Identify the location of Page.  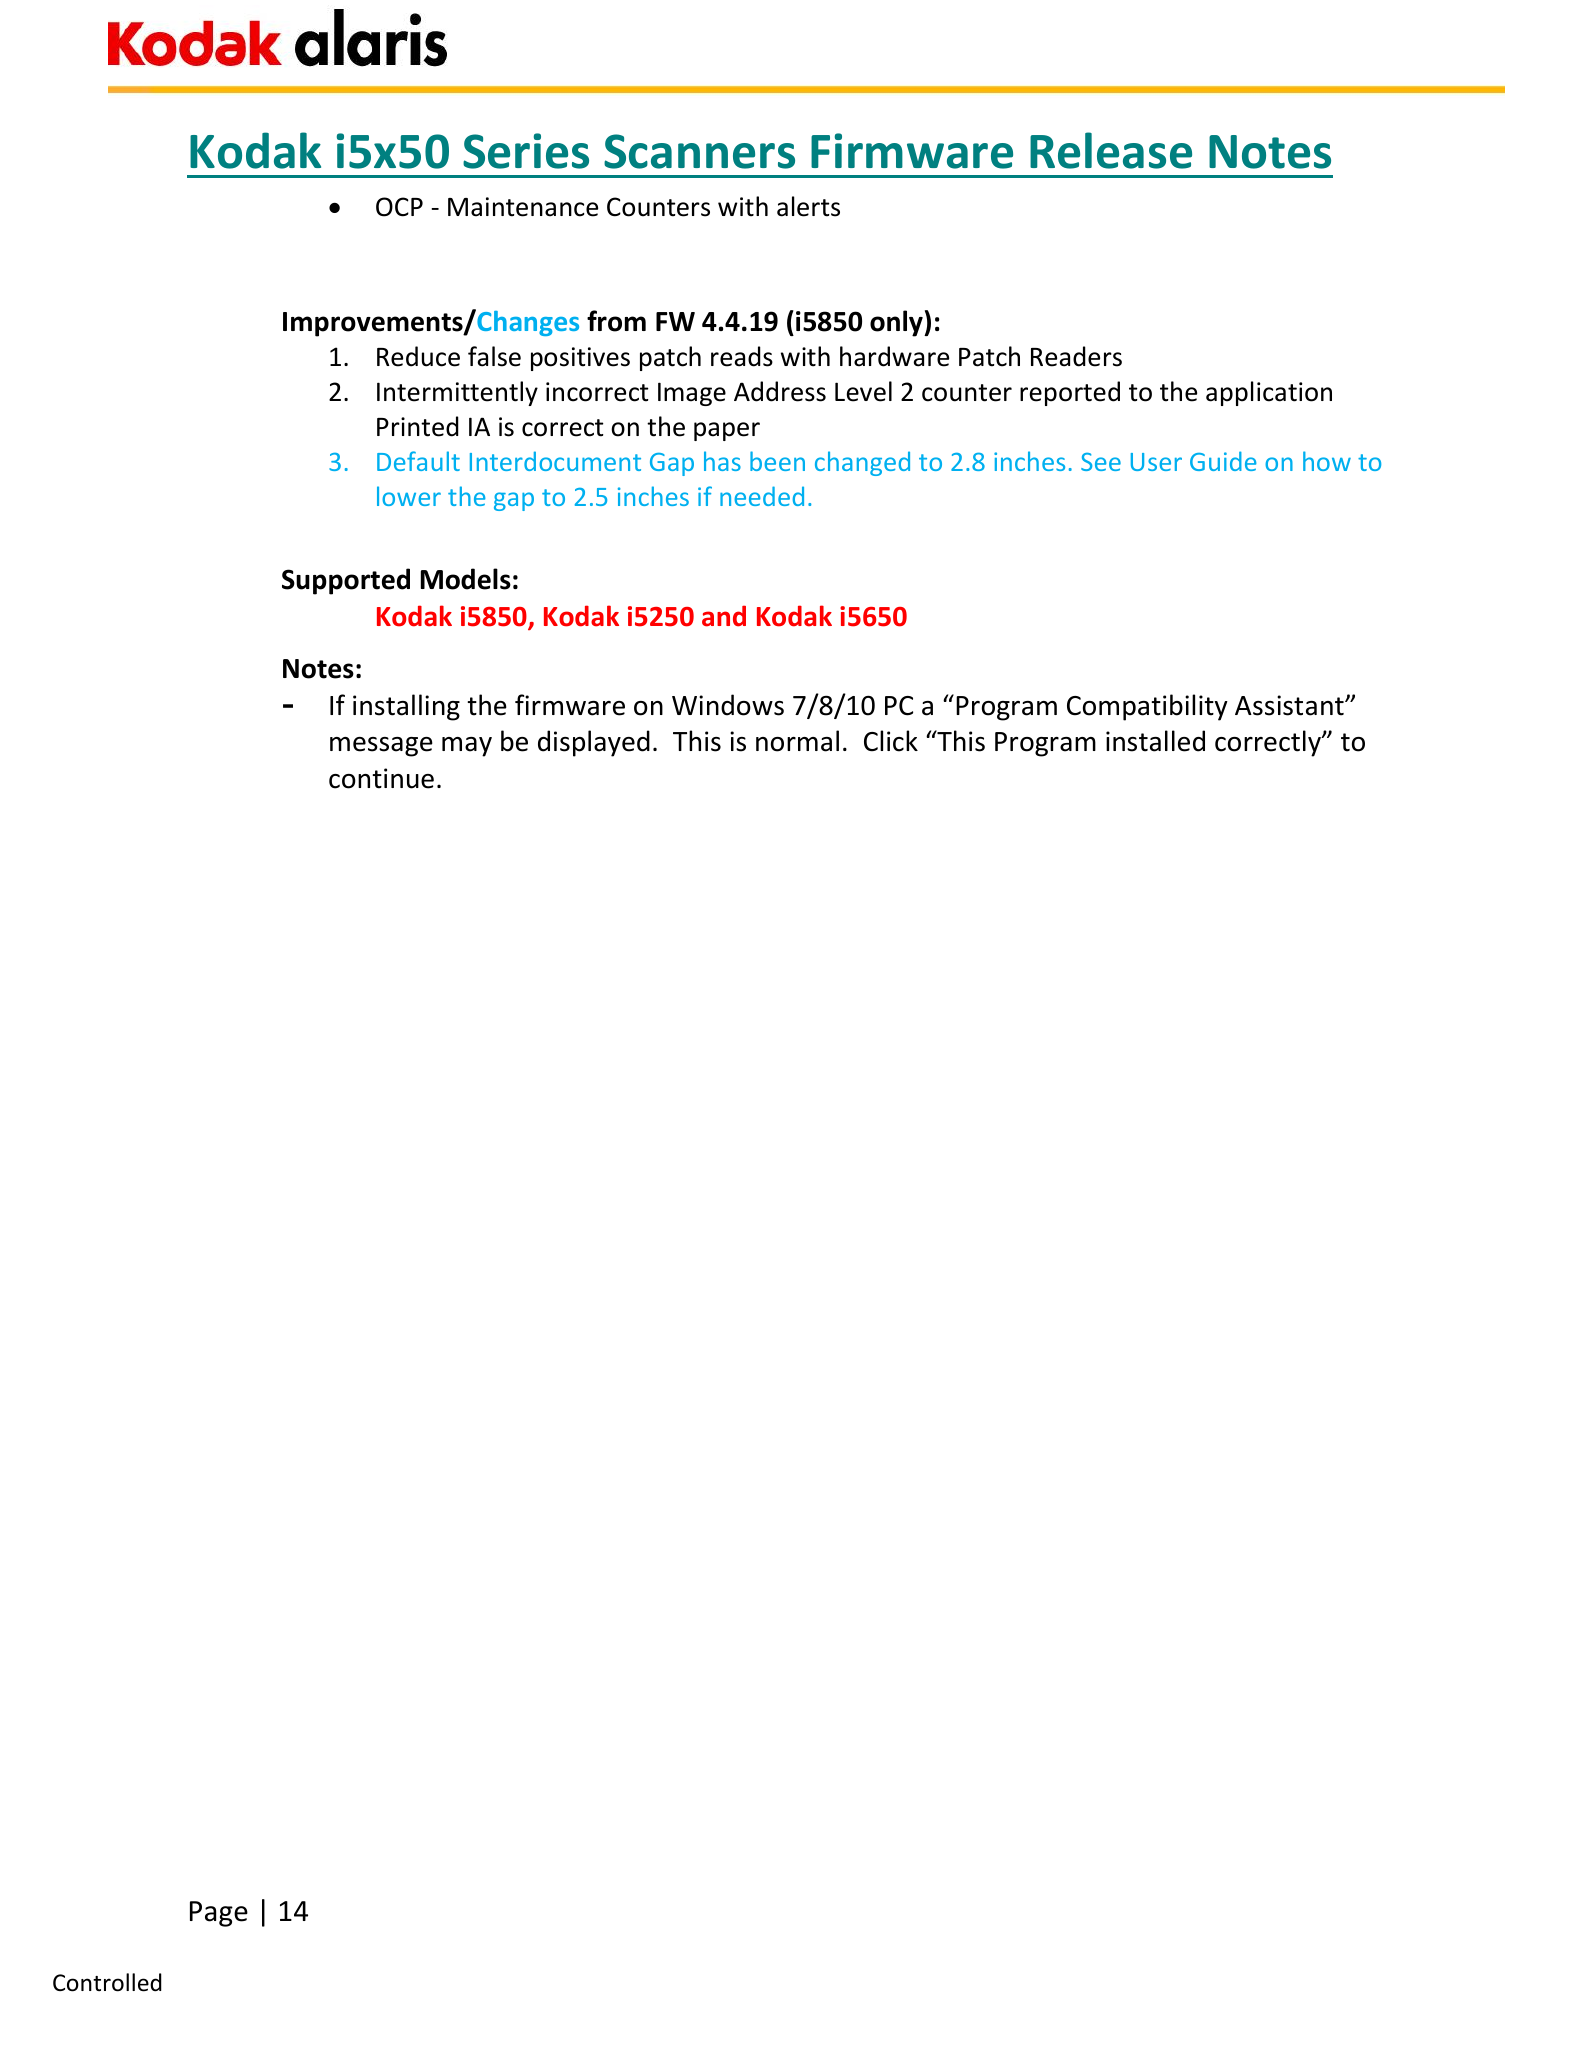
(219, 1914).
